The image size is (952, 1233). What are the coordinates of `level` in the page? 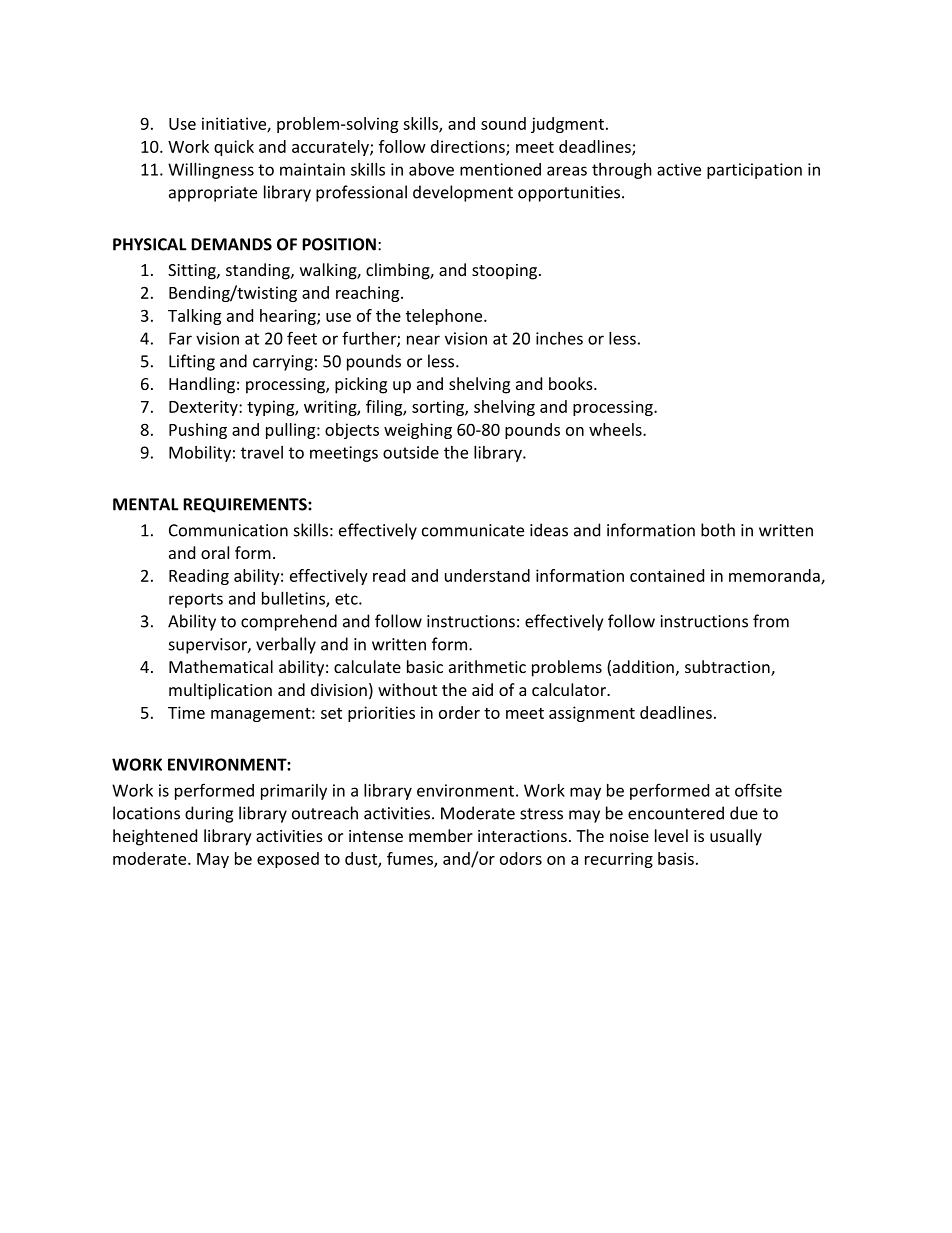 It's located at (671, 835).
